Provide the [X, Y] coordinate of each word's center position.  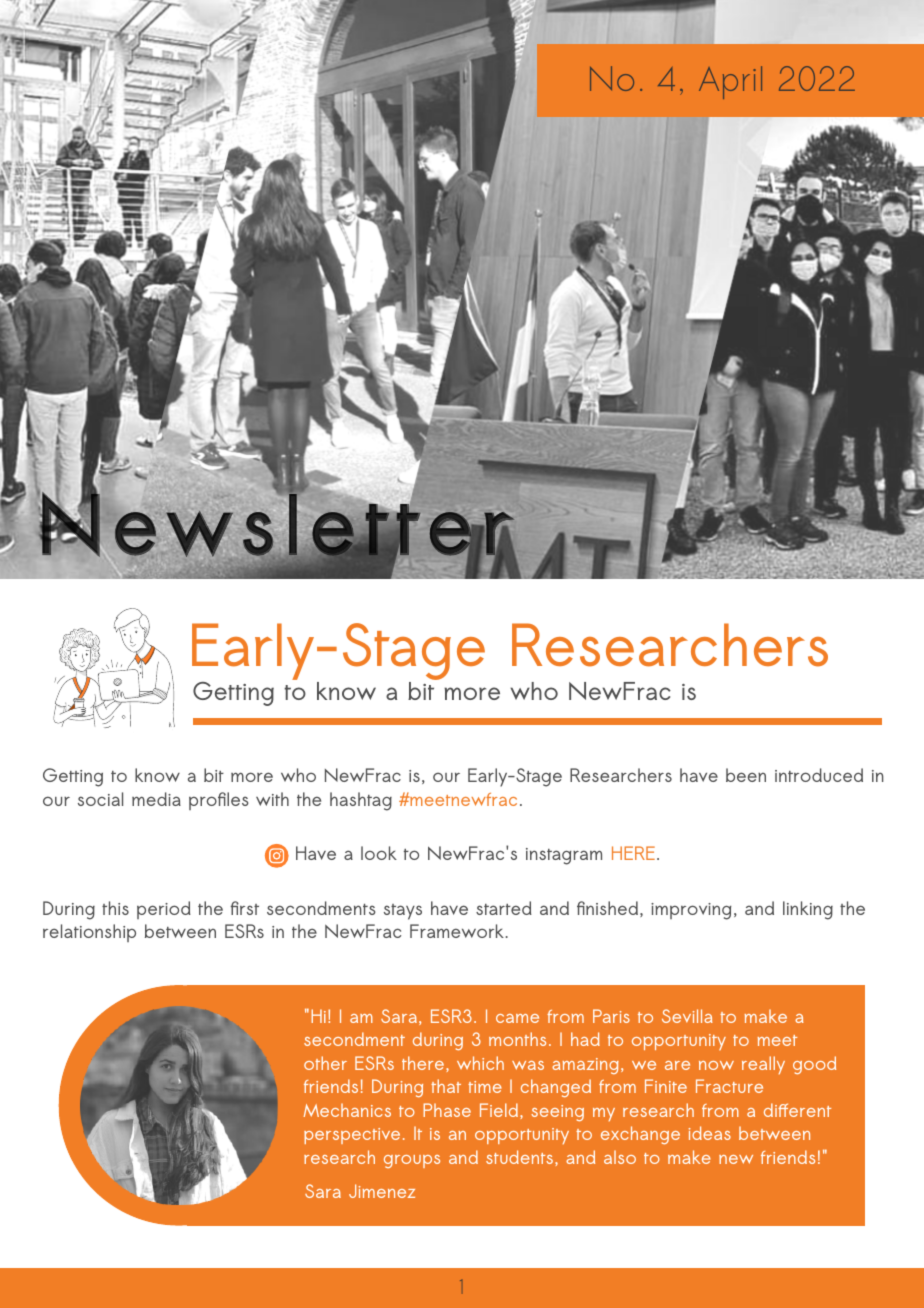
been [746, 775]
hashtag [361, 801]
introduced [819, 775]
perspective [352, 1136]
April [730, 82]
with [272, 799]
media [156, 799]
